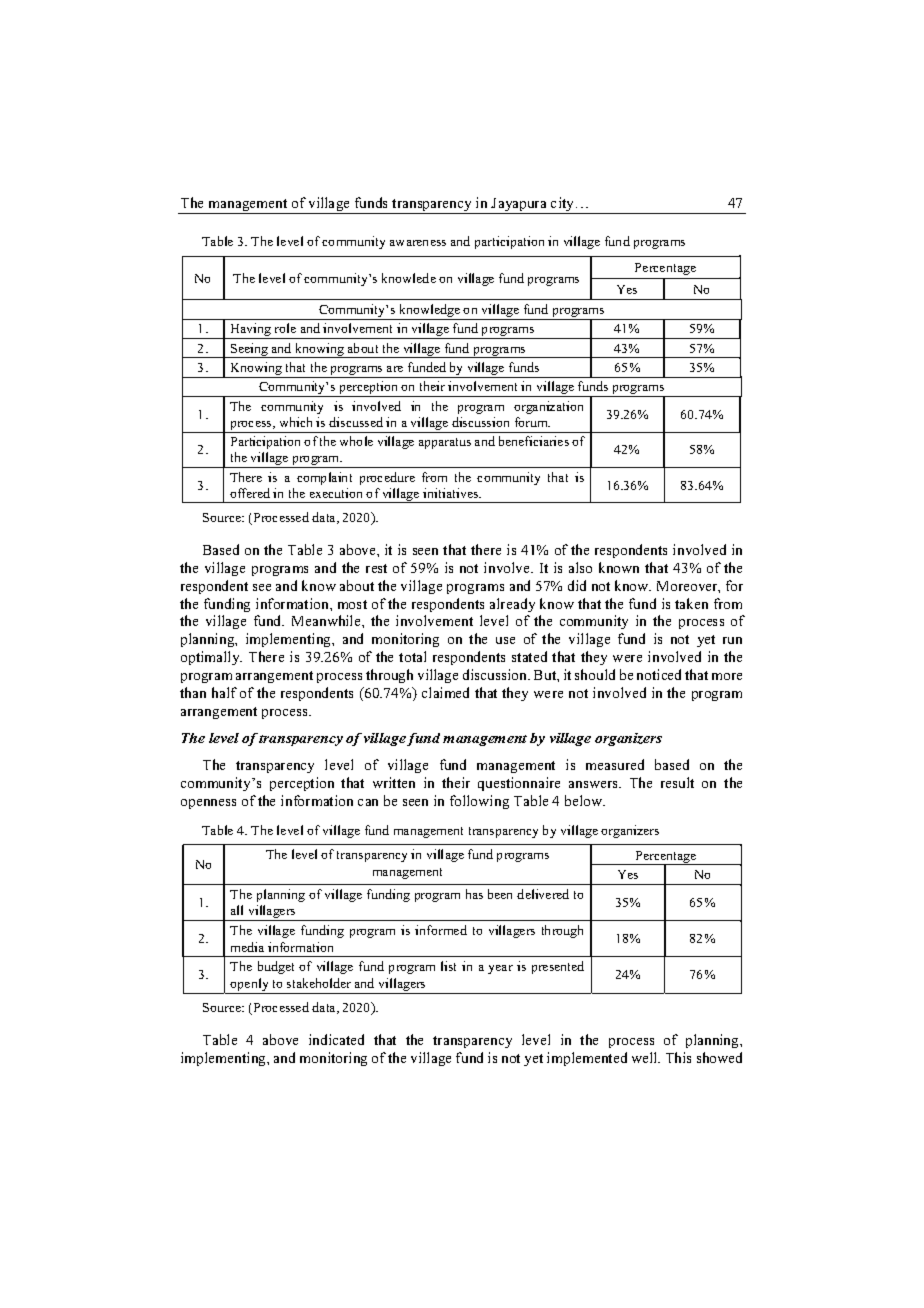  Describe the element at coordinates (691, 603) in the screenshot. I see `taken` at that location.
